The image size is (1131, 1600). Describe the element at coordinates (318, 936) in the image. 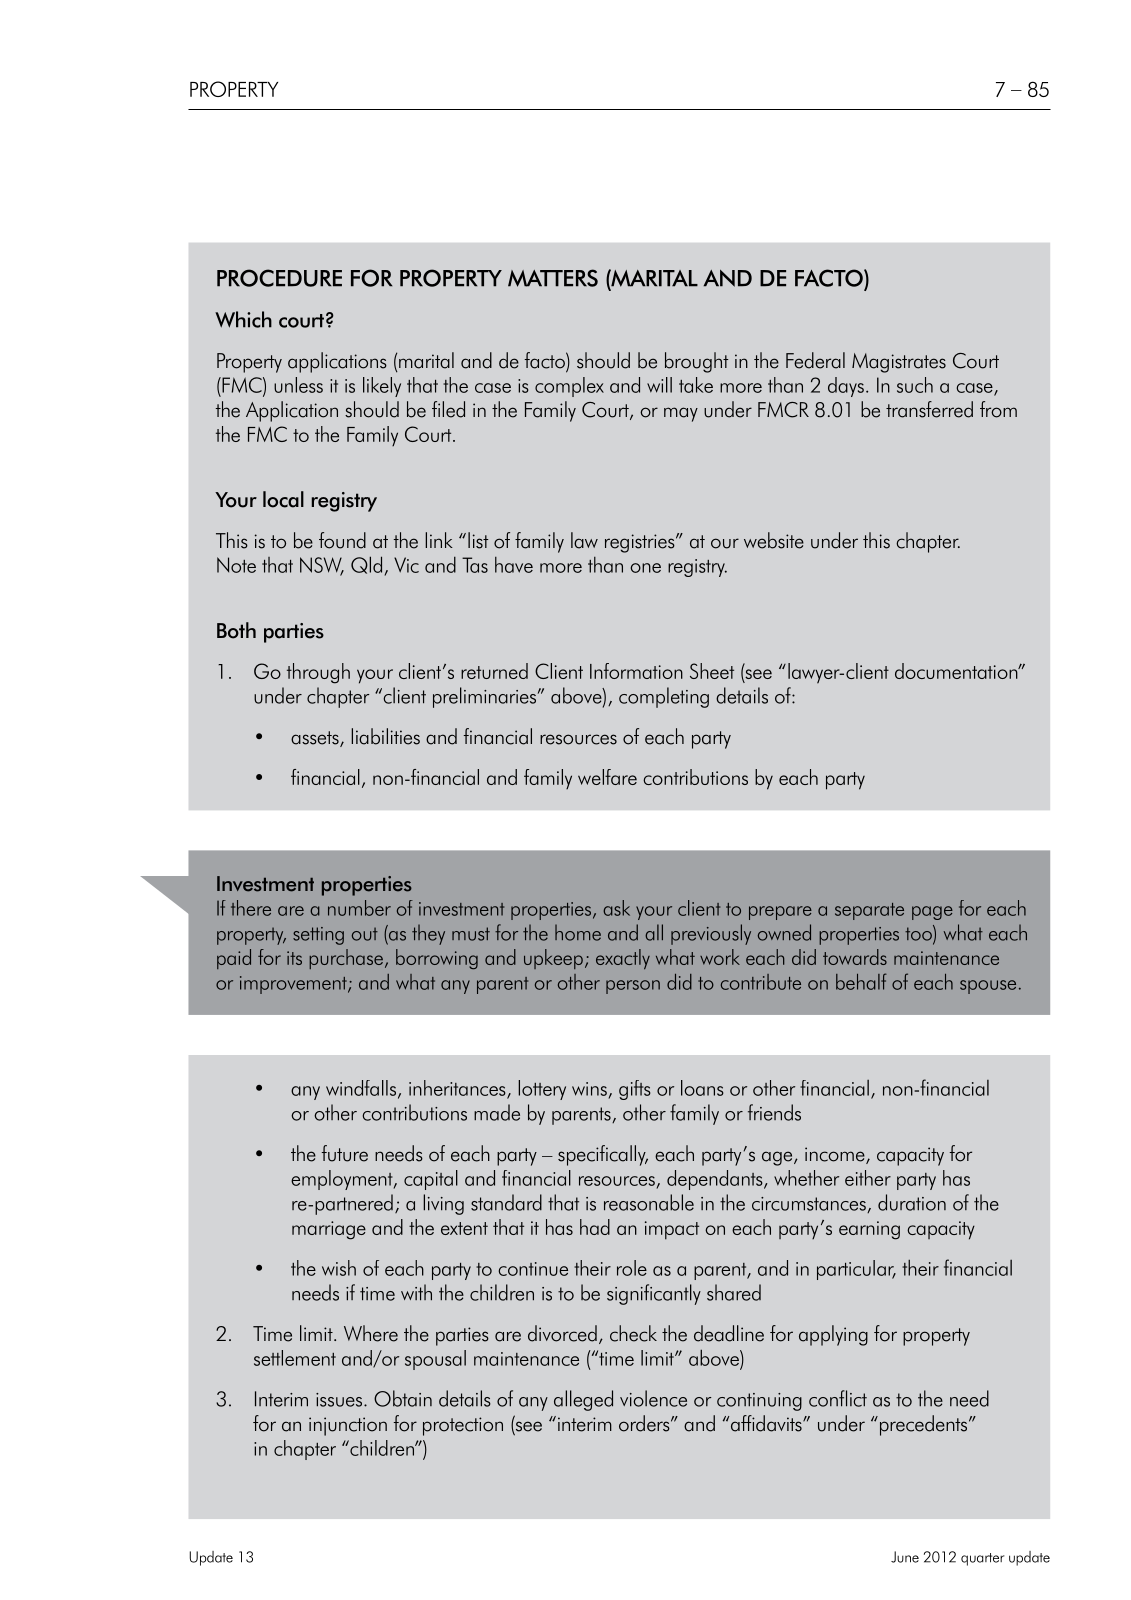

I see `setting` at that location.
